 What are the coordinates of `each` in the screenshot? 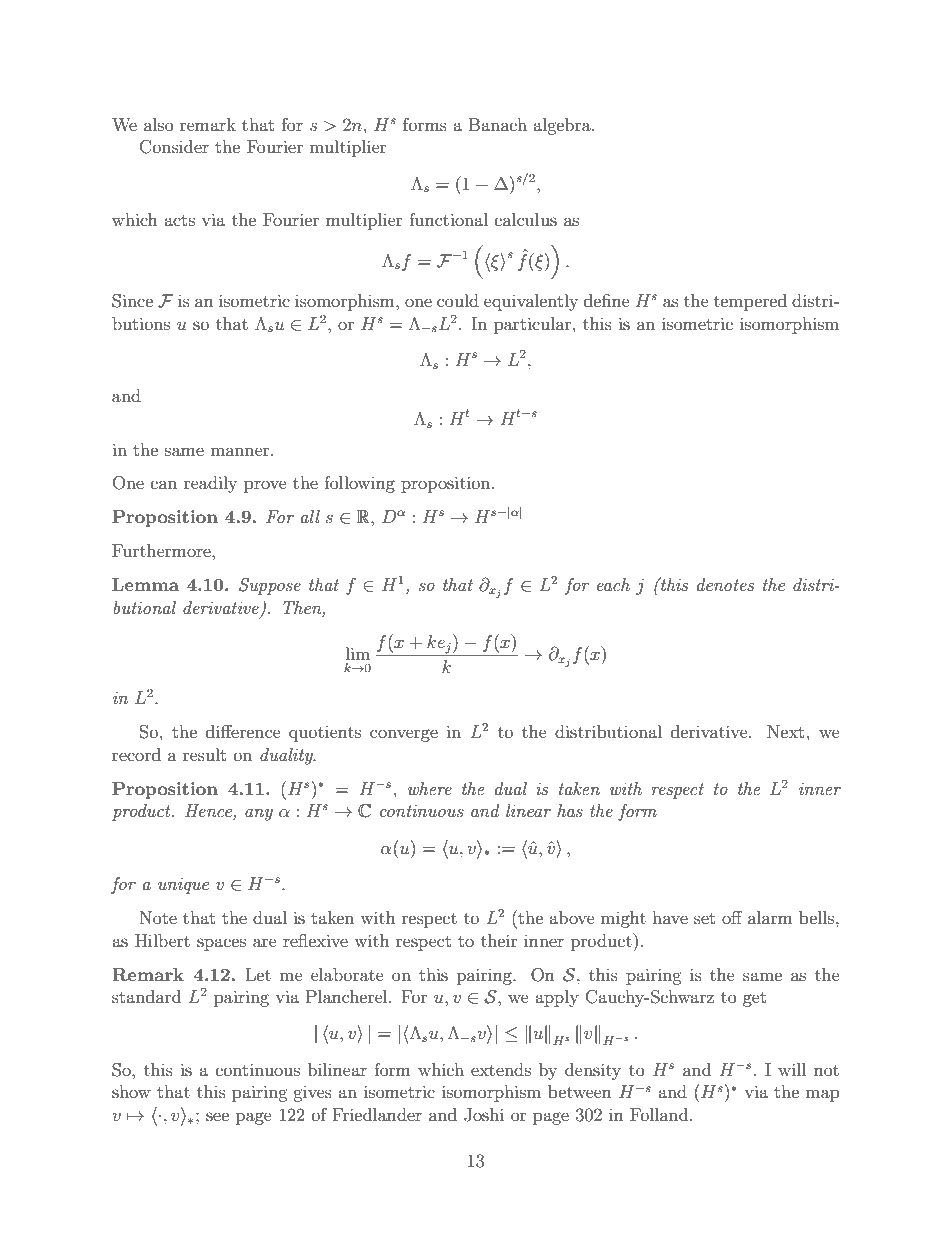 It's located at (613, 584).
